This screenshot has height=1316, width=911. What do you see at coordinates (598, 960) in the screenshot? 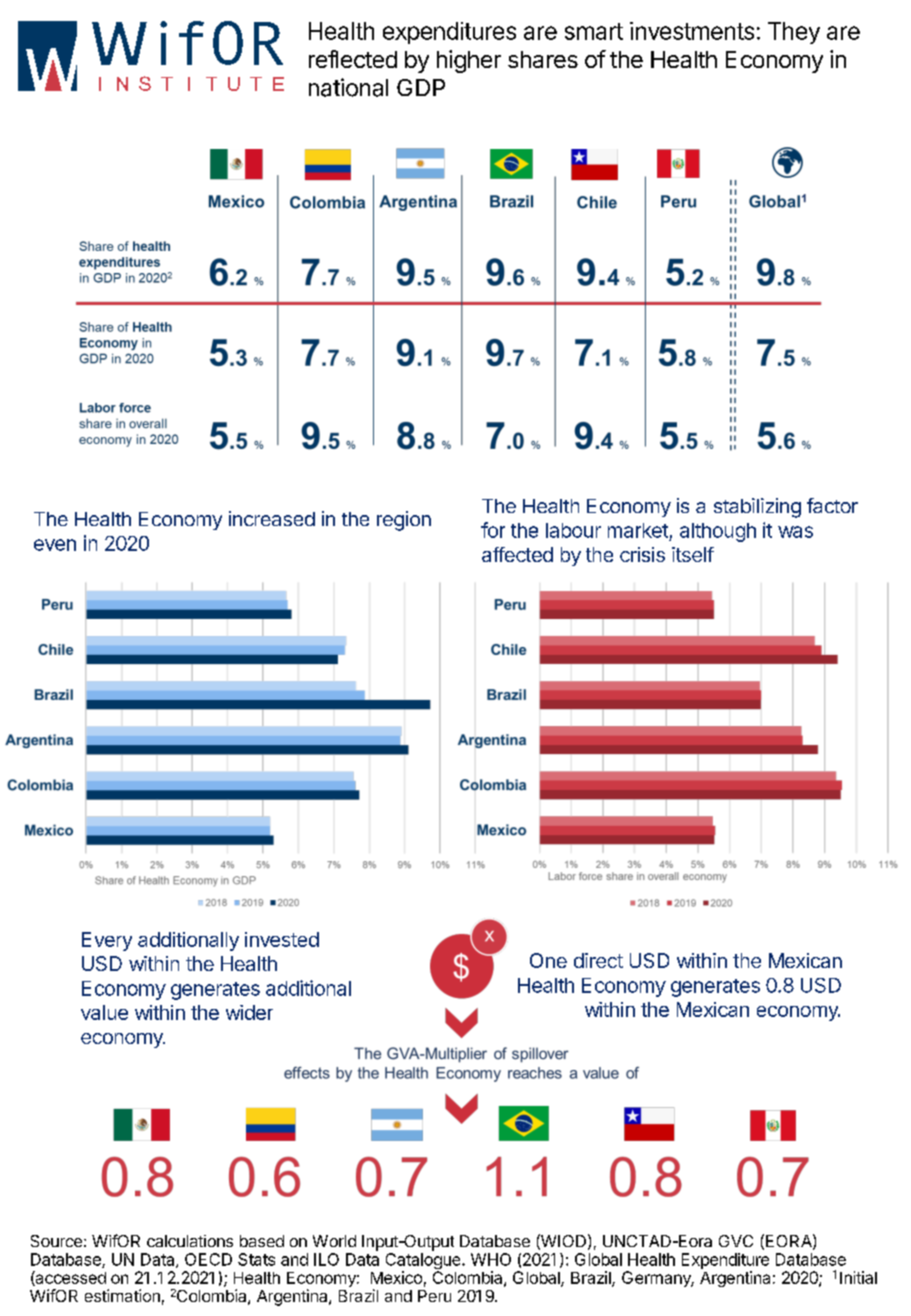
I see `direct` at bounding box center [598, 960].
